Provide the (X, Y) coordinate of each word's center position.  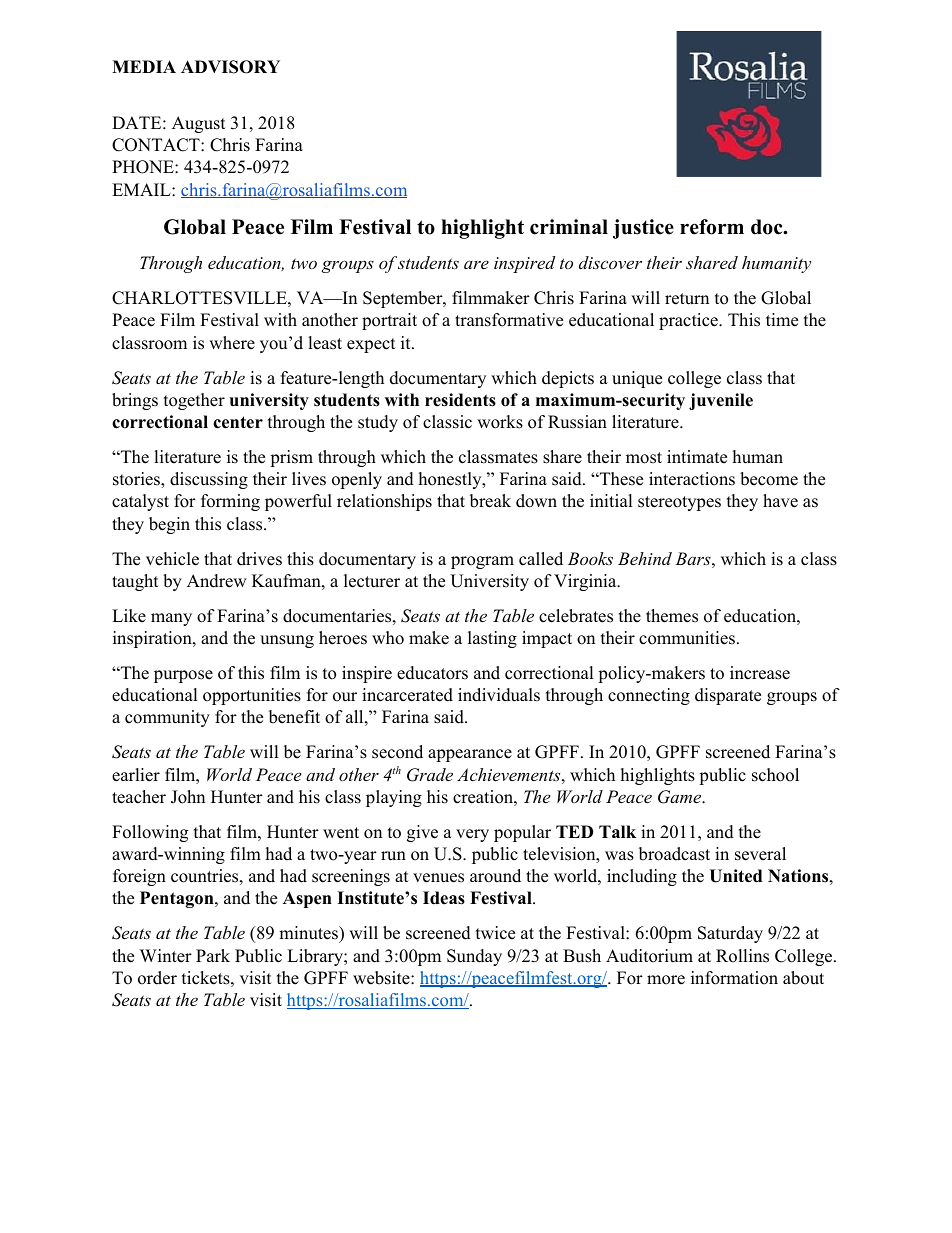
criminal (569, 227)
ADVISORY (230, 67)
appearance (470, 755)
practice (689, 321)
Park (213, 955)
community (167, 718)
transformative (509, 320)
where (232, 343)
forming (230, 502)
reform (712, 227)
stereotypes (679, 503)
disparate (728, 696)
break (490, 501)
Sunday (474, 957)
